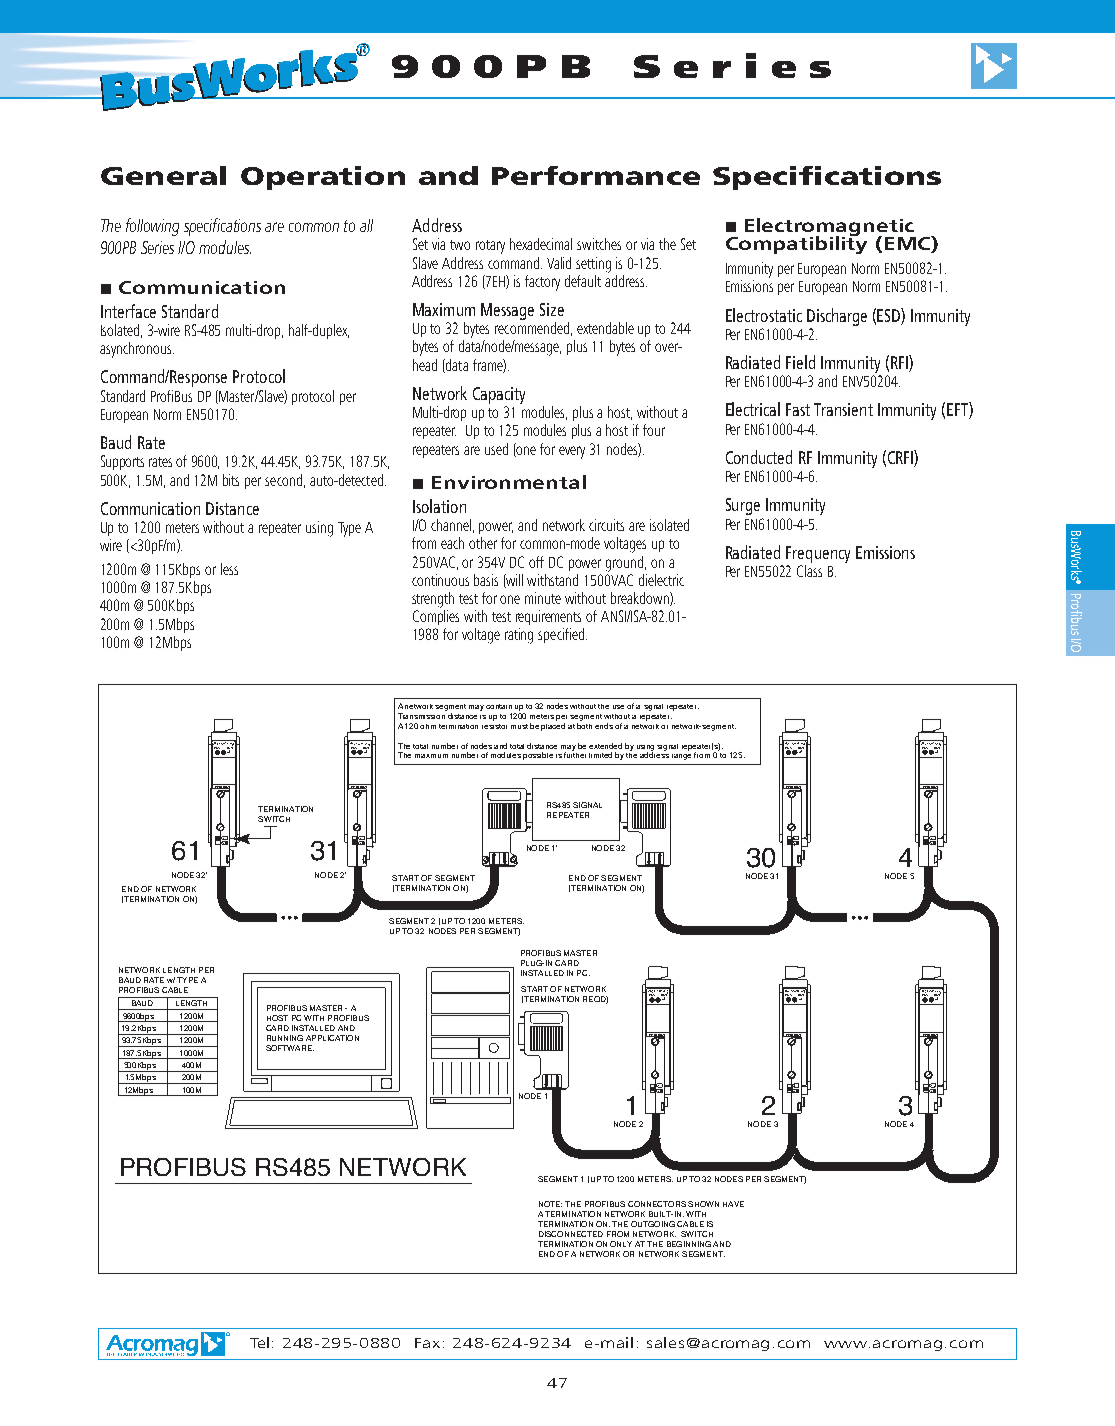 This screenshot has height=1426, width=1115. I want to click on RUNNING, so click(285, 1038).
